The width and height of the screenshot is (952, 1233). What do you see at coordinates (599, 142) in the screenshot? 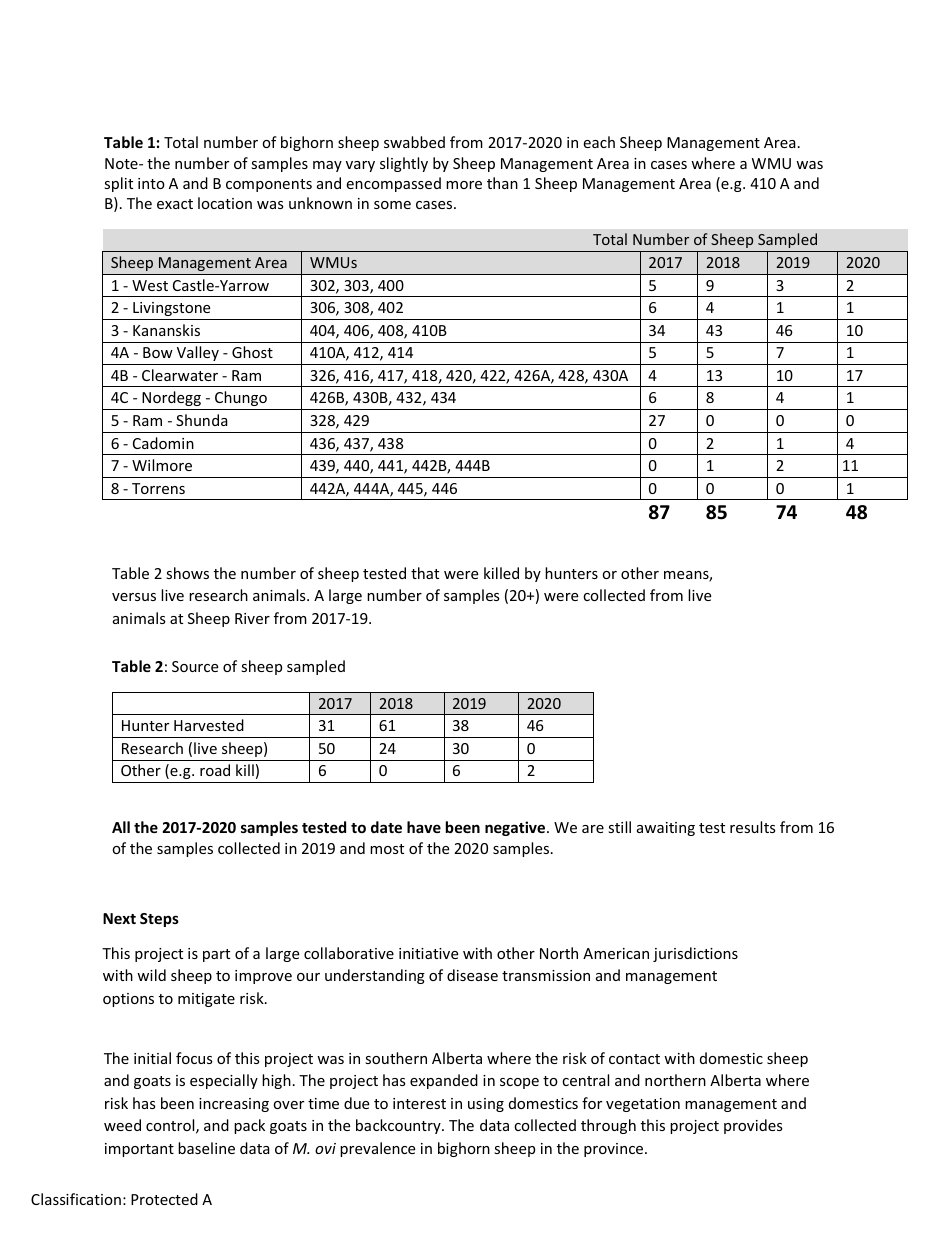
I see `each` at bounding box center [599, 142].
